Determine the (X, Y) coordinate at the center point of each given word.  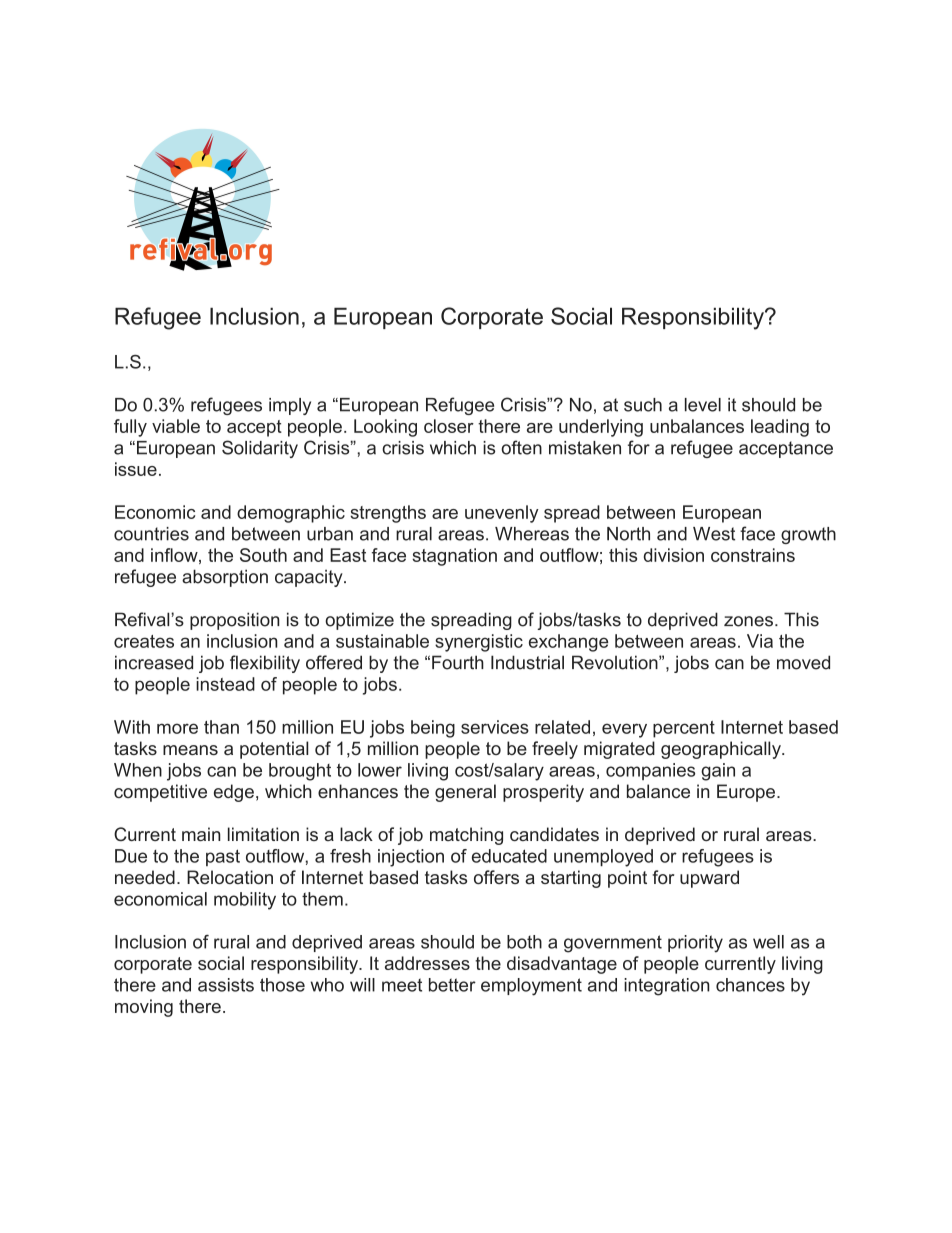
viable (176, 426)
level (703, 405)
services (495, 727)
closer (449, 426)
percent (684, 729)
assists (226, 985)
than (221, 727)
